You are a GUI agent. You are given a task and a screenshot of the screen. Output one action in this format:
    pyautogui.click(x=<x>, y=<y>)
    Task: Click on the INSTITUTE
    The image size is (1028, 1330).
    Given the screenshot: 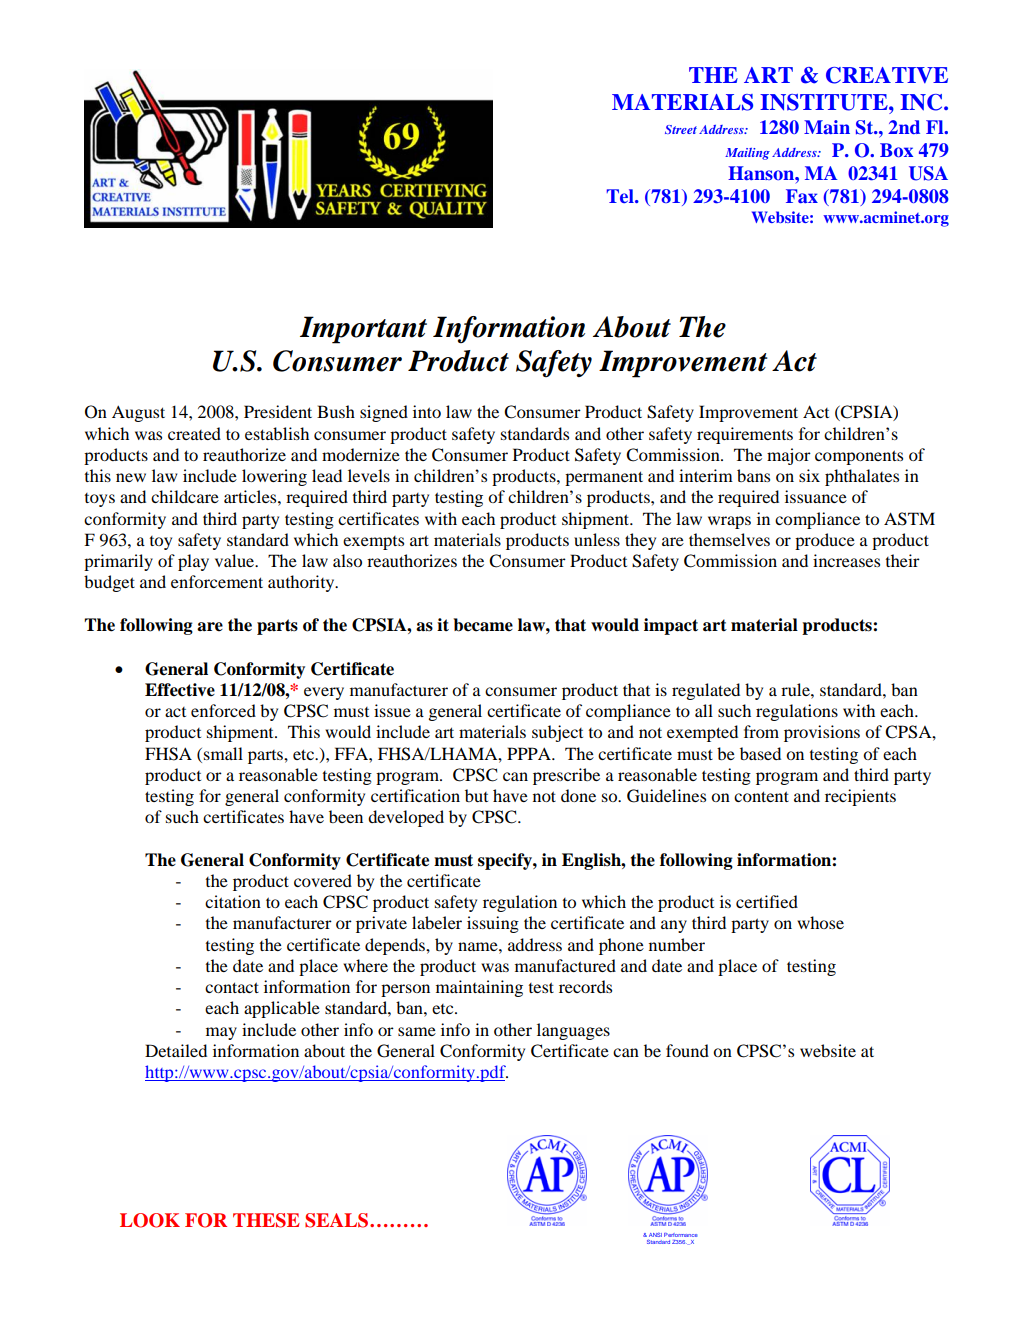 What is the action you would take?
    pyautogui.click(x=825, y=102)
